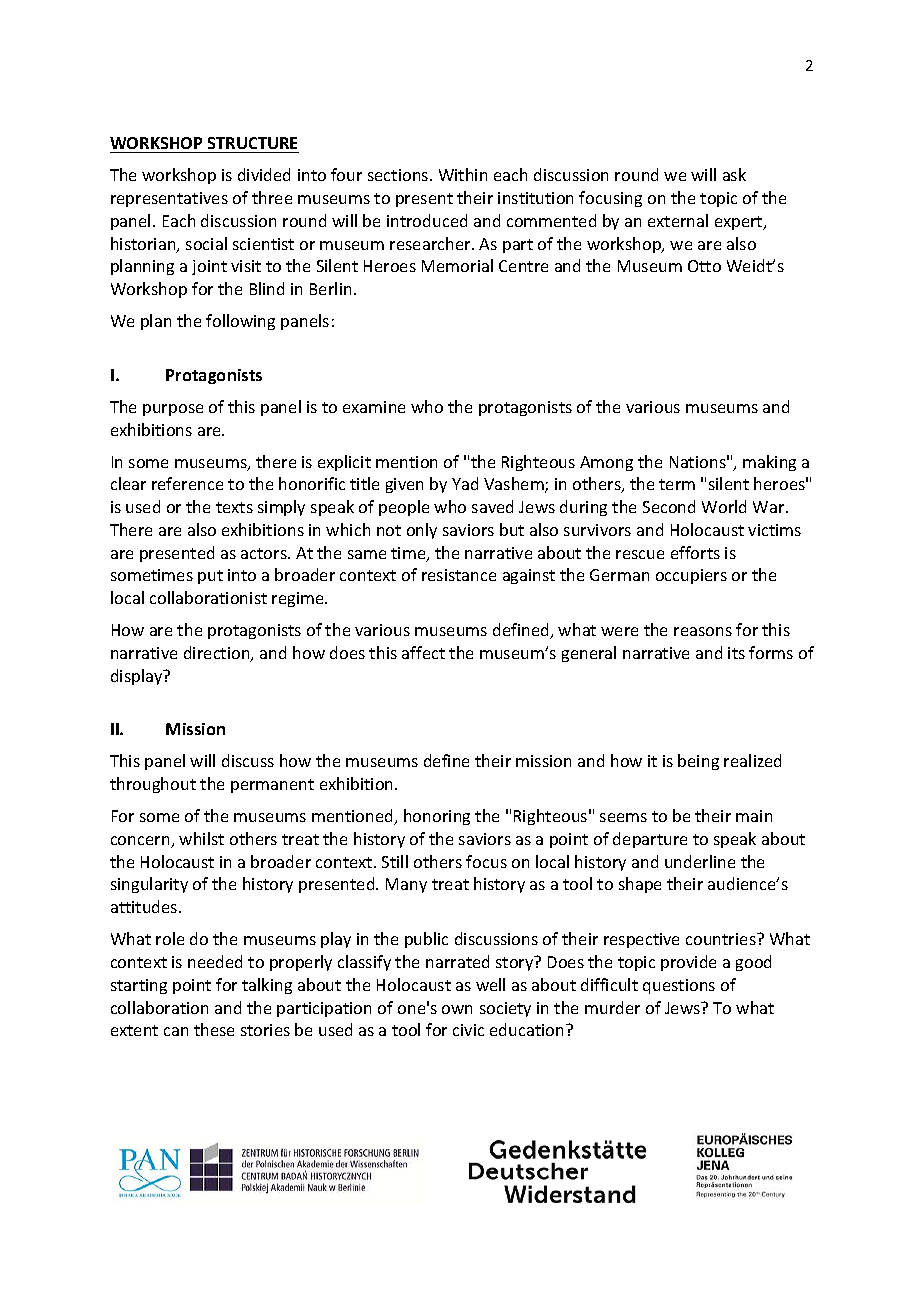 The height and width of the screenshot is (1308, 924). What do you see at coordinates (374, 407) in the screenshot?
I see `examine` at bounding box center [374, 407].
